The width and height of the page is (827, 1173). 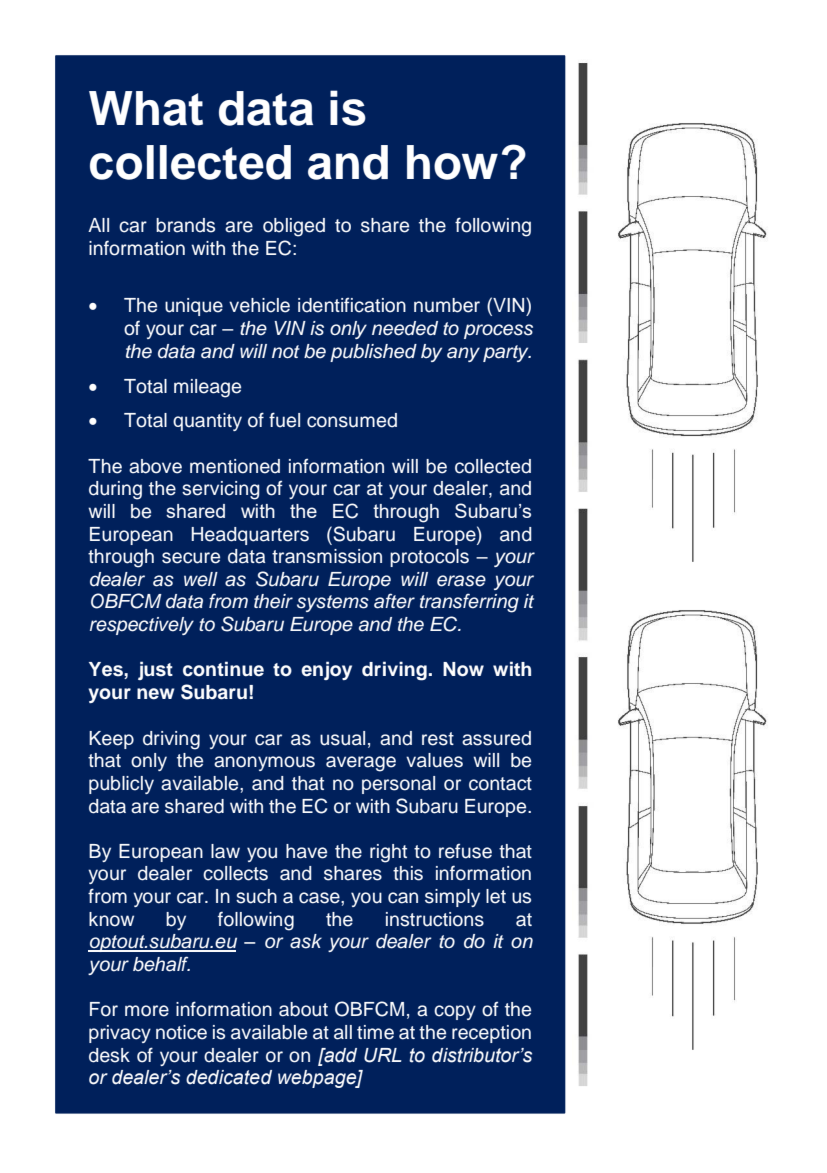 I want to click on how, so click(x=452, y=162).
